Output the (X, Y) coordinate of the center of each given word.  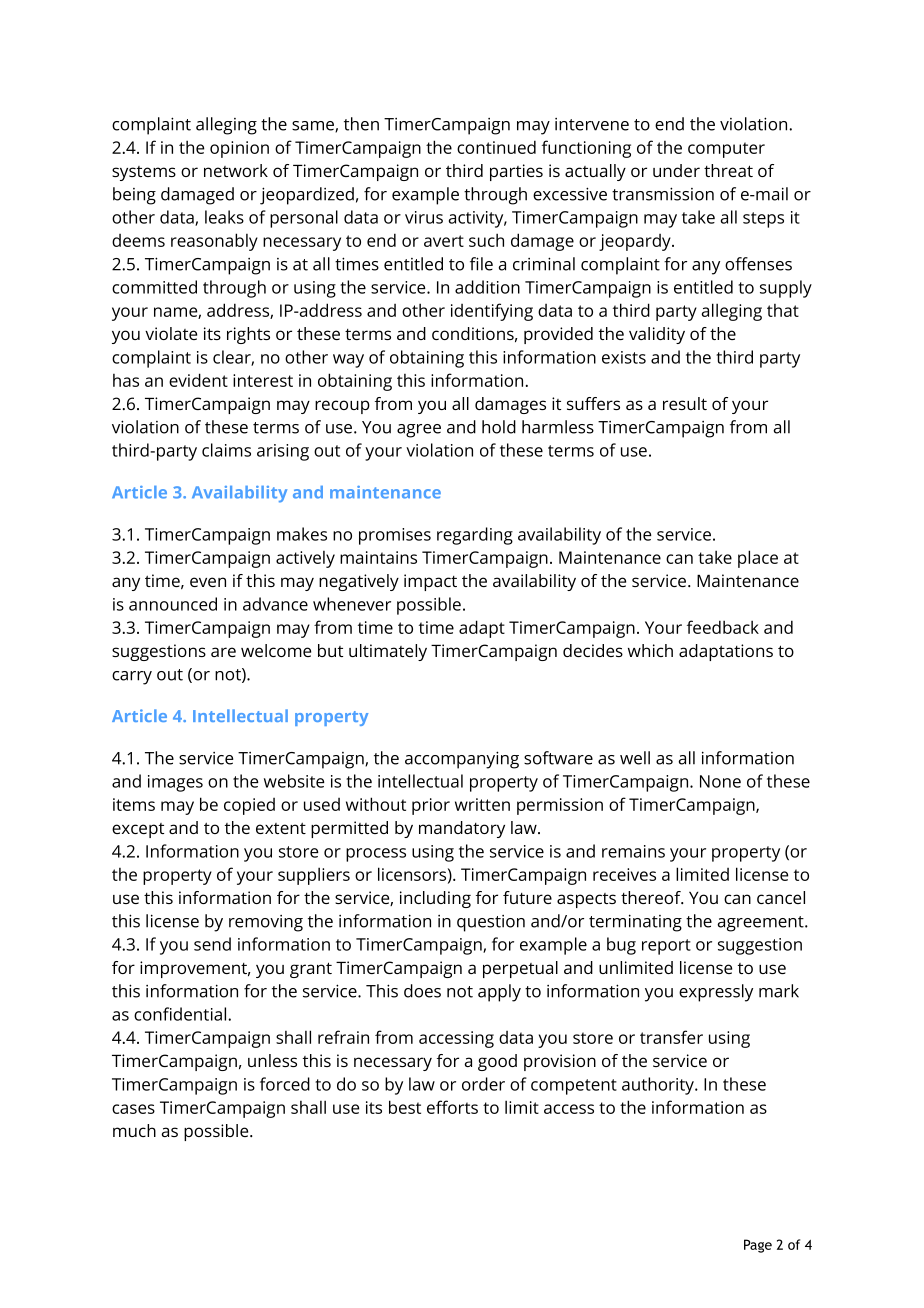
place (758, 559)
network (236, 170)
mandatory (462, 829)
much (134, 1130)
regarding (475, 536)
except (138, 830)
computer (726, 150)
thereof (652, 897)
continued (496, 147)
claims (226, 450)
